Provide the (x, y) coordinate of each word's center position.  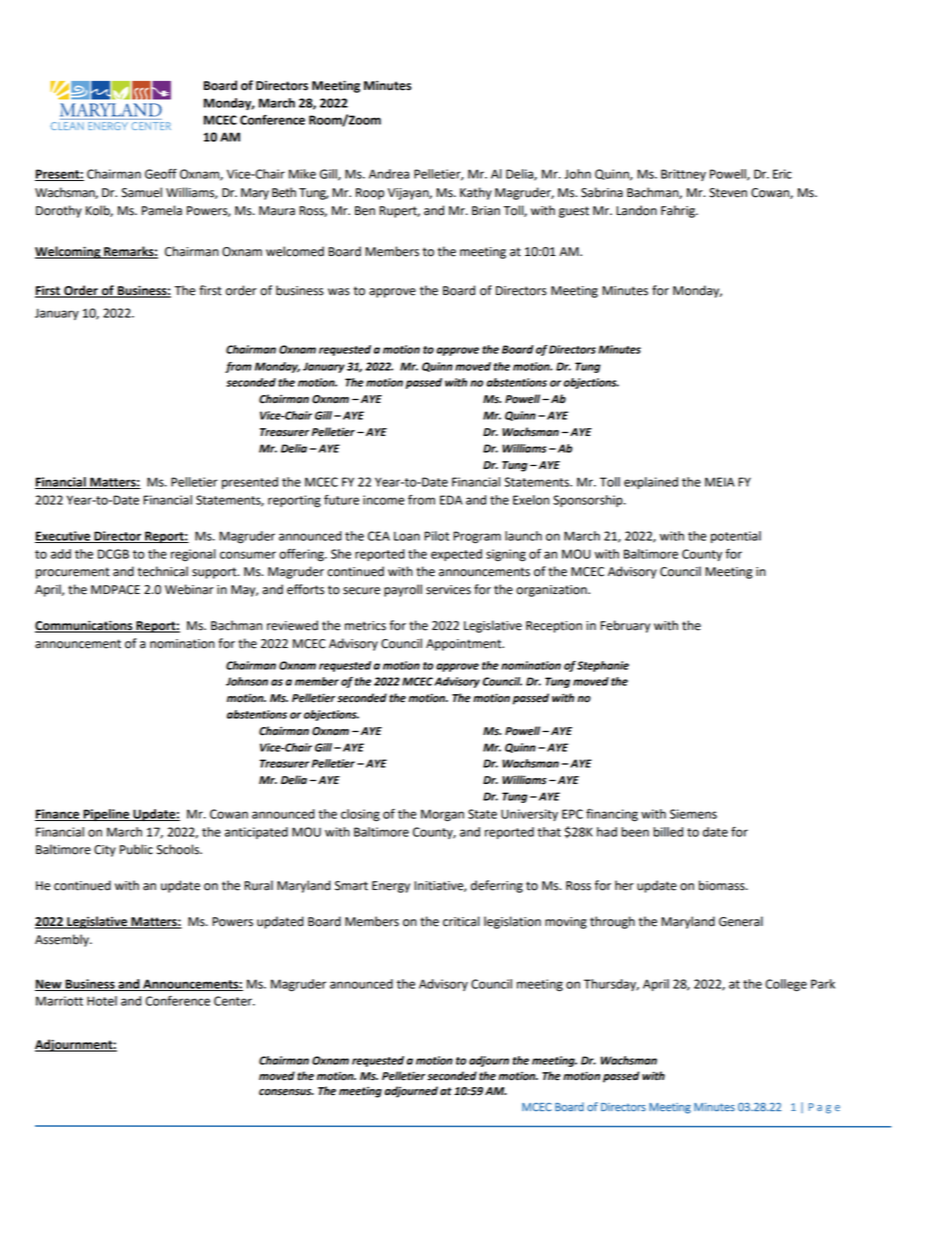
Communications (85, 626)
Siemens (693, 814)
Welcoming (69, 252)
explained (651, 483)
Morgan (442, 815)
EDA (451, 500)
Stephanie (603, 666)
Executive (64, 537)
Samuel (142, 192)
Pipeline (106, 815)
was (339, 292)
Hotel (102, 1001)
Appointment (465, 645)
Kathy (476, 193)
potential (736, 537)
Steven (728, 193)
